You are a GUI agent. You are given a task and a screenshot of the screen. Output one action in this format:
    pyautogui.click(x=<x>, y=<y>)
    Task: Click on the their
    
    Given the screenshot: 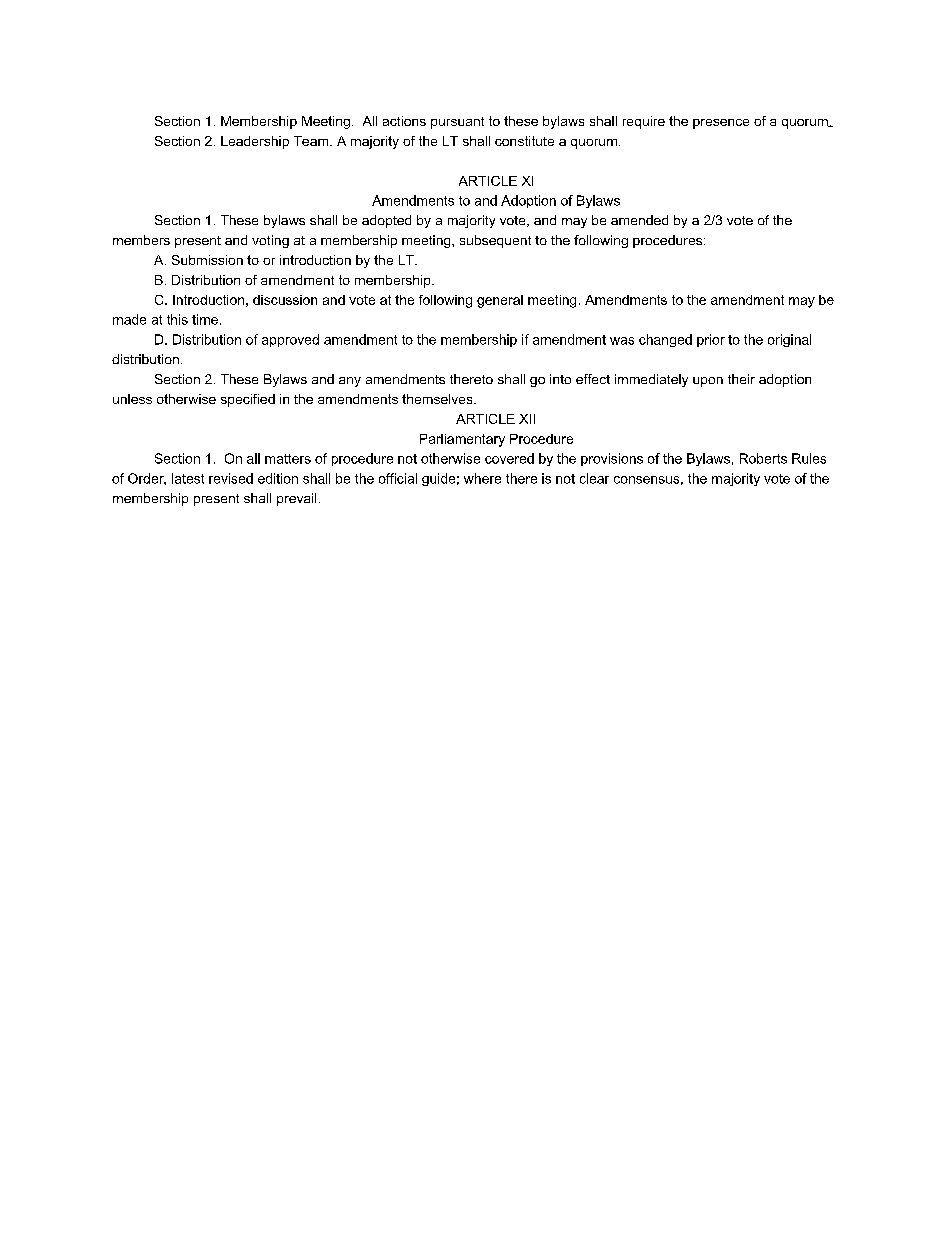 What is the action you would take?
    pyautogui.click(x=741, y=379)
